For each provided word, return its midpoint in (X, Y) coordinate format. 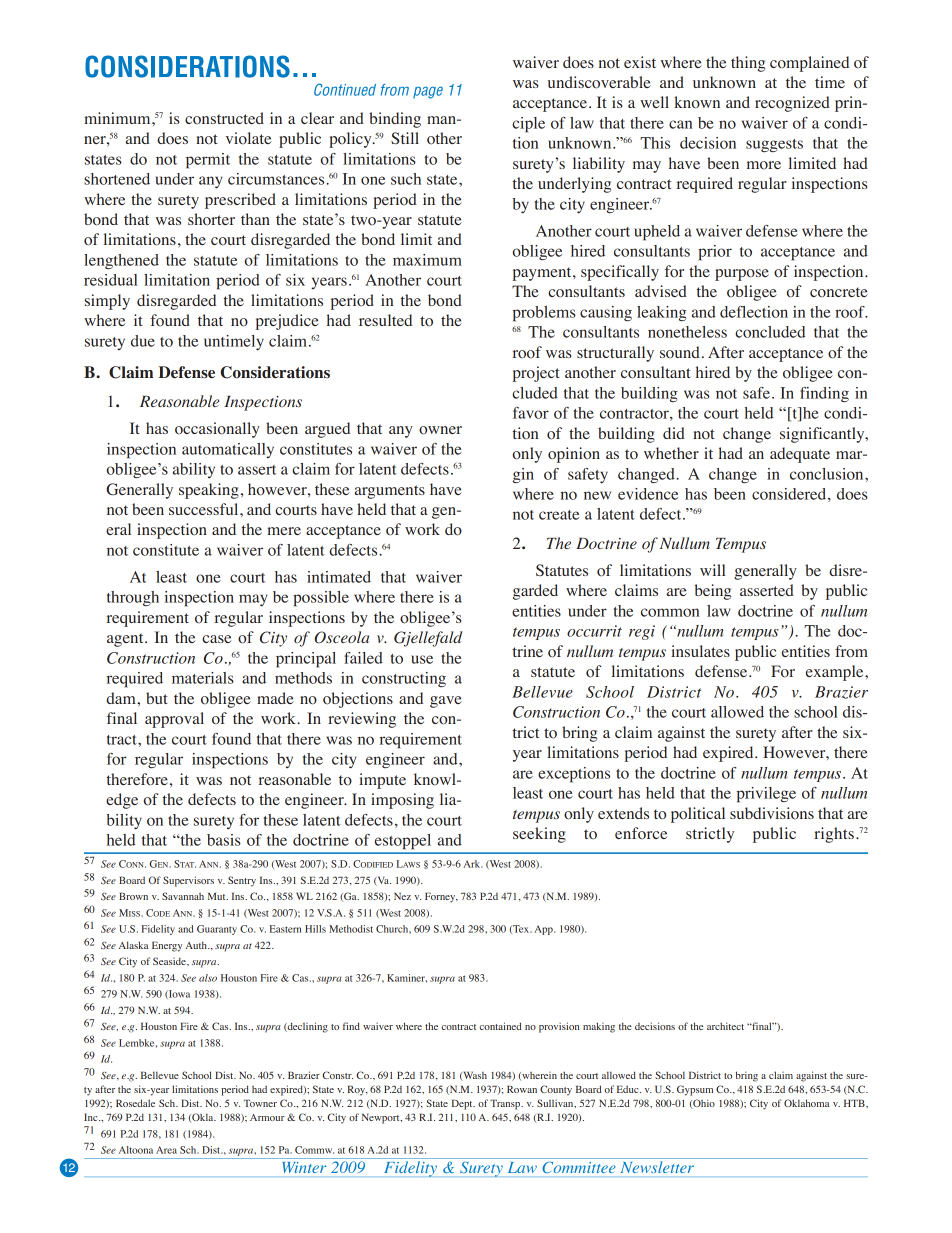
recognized (792, 104)
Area (166, 1150)
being (713, 592)
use (422, 659)
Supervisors (188, 881)
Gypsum (695, 1090)
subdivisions (772, 813)
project (536, 374)
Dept (463, 1104)
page (428, 92)
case (216, 639)
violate (248, 138)
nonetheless (687, 332)
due (143, 341)
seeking (539, 835)
